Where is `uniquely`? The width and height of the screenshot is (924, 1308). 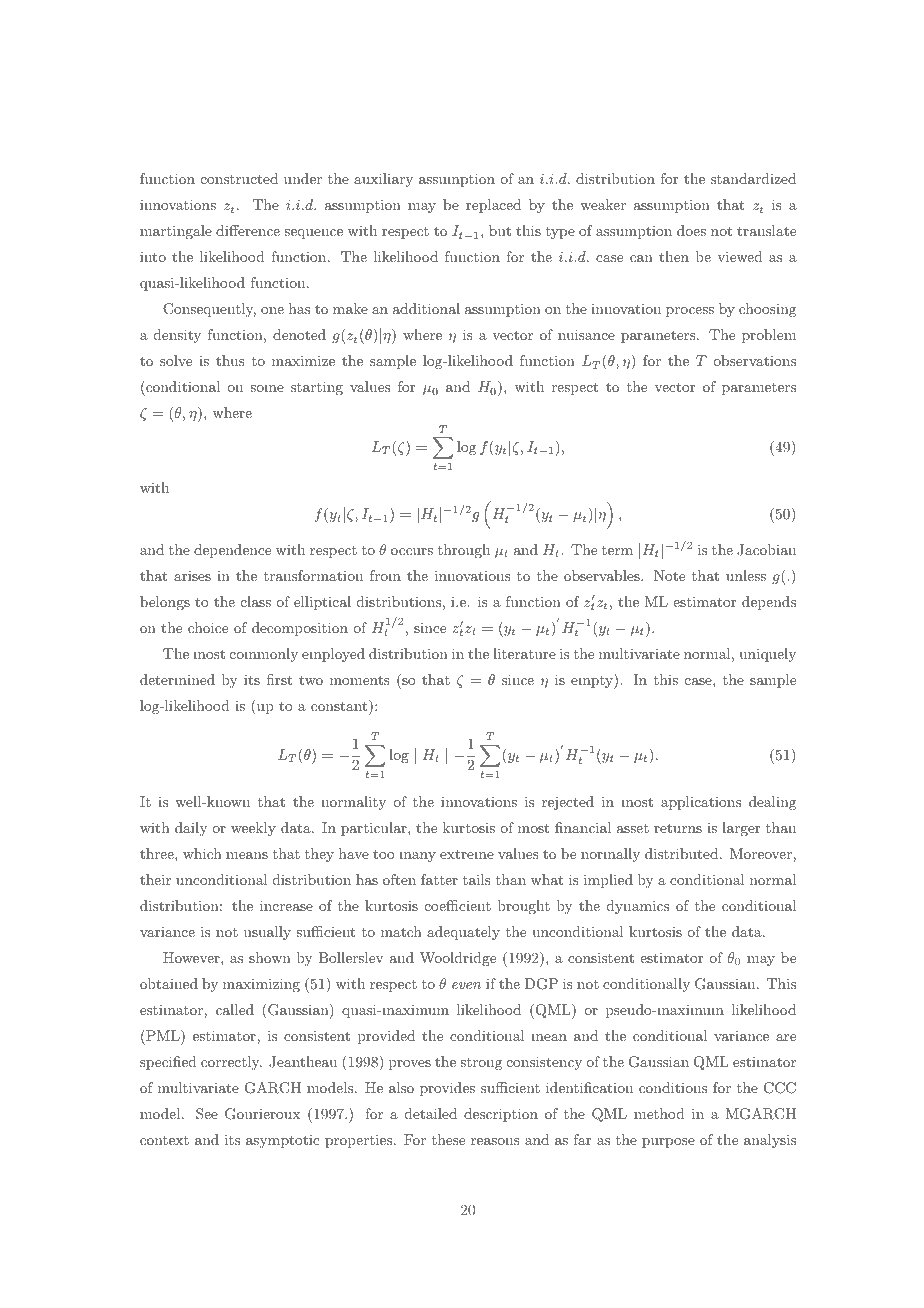 uniquely is located at coordinates (767, 655).
